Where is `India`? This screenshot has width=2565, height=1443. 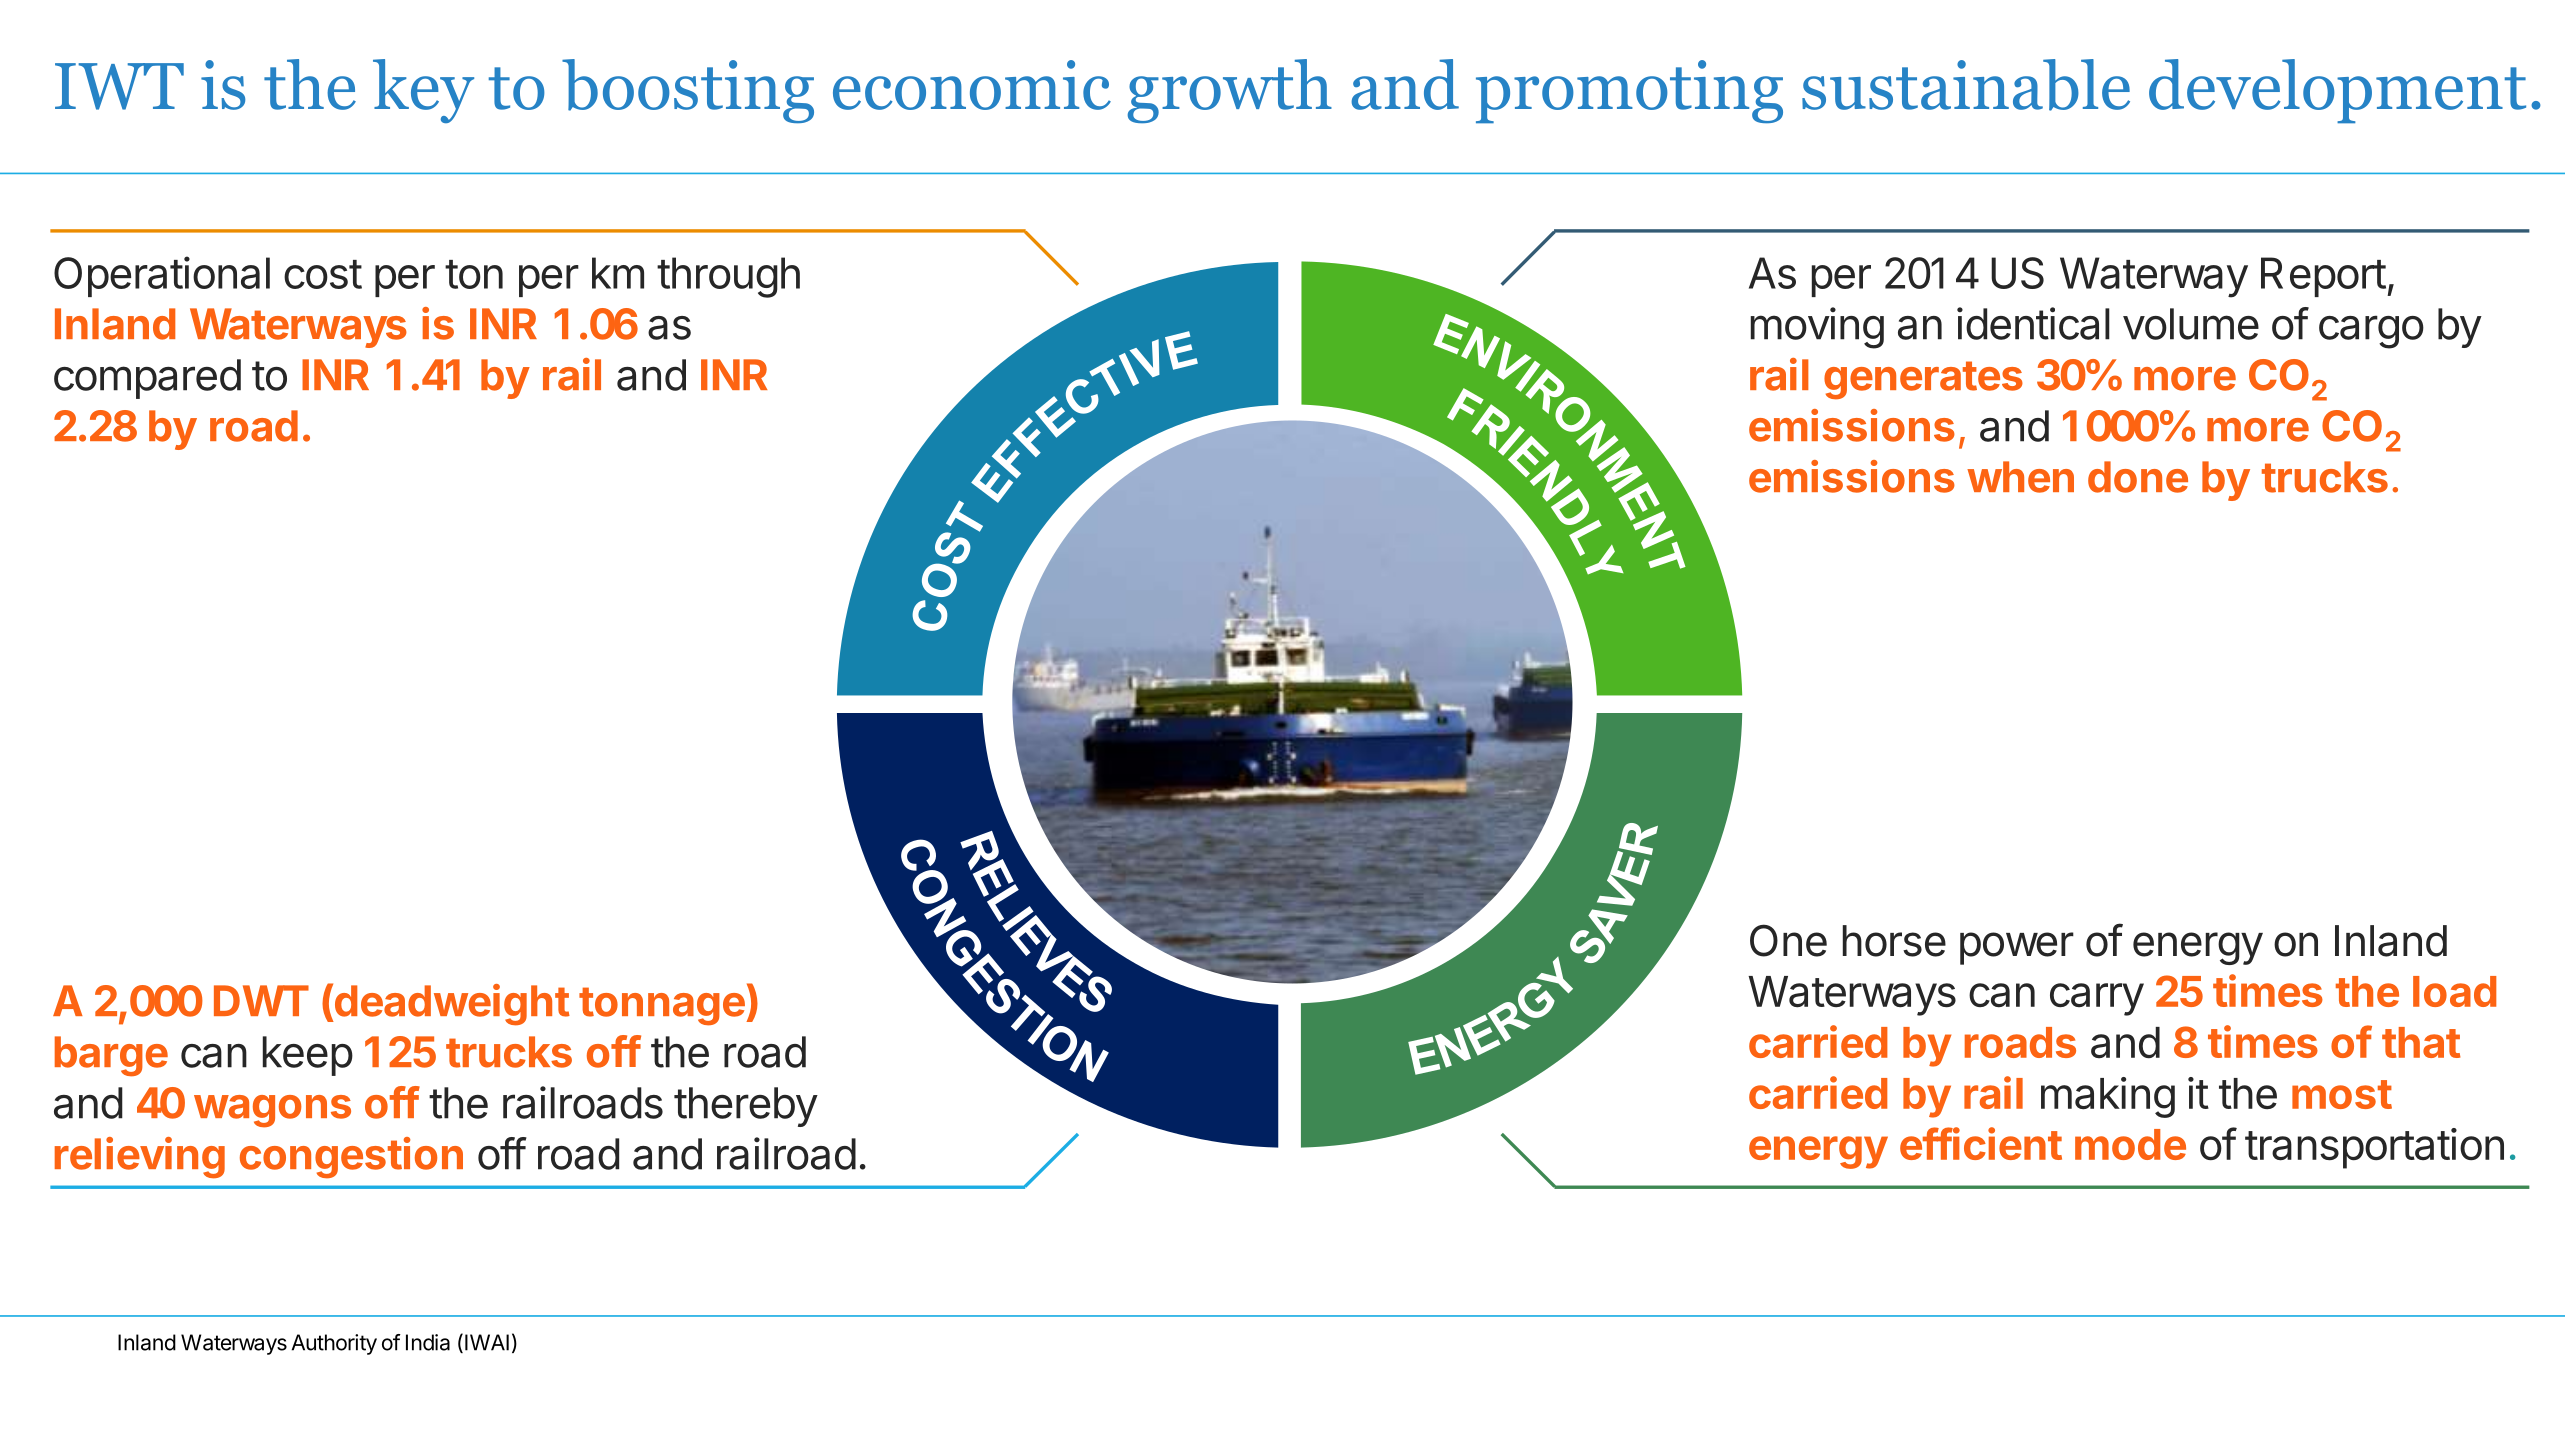 India is located at coordinates (428, 1342).
